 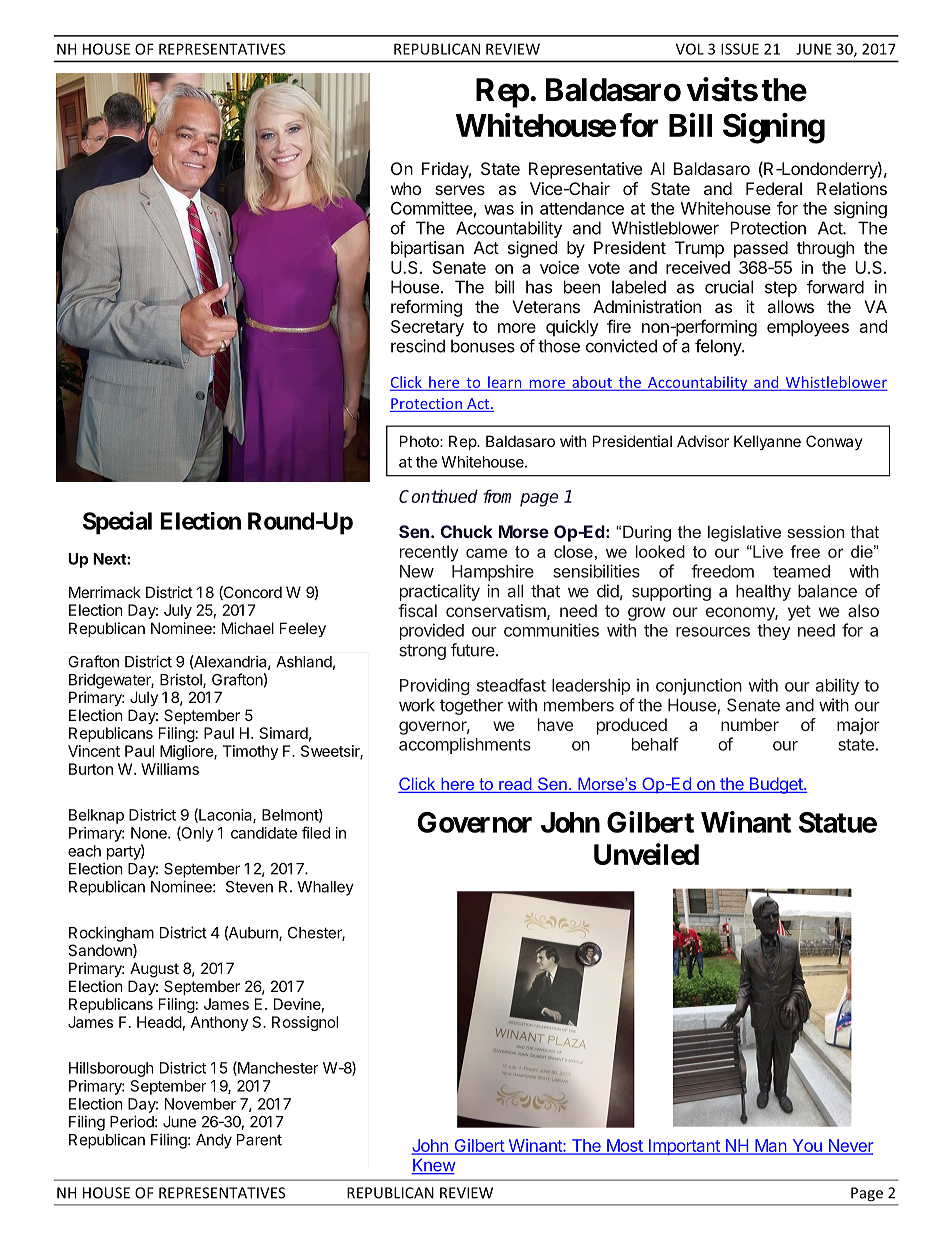 What do you see at coordinates (808, 328) in the screenshot?
I see `employees` at bounding box center [808, 328].
